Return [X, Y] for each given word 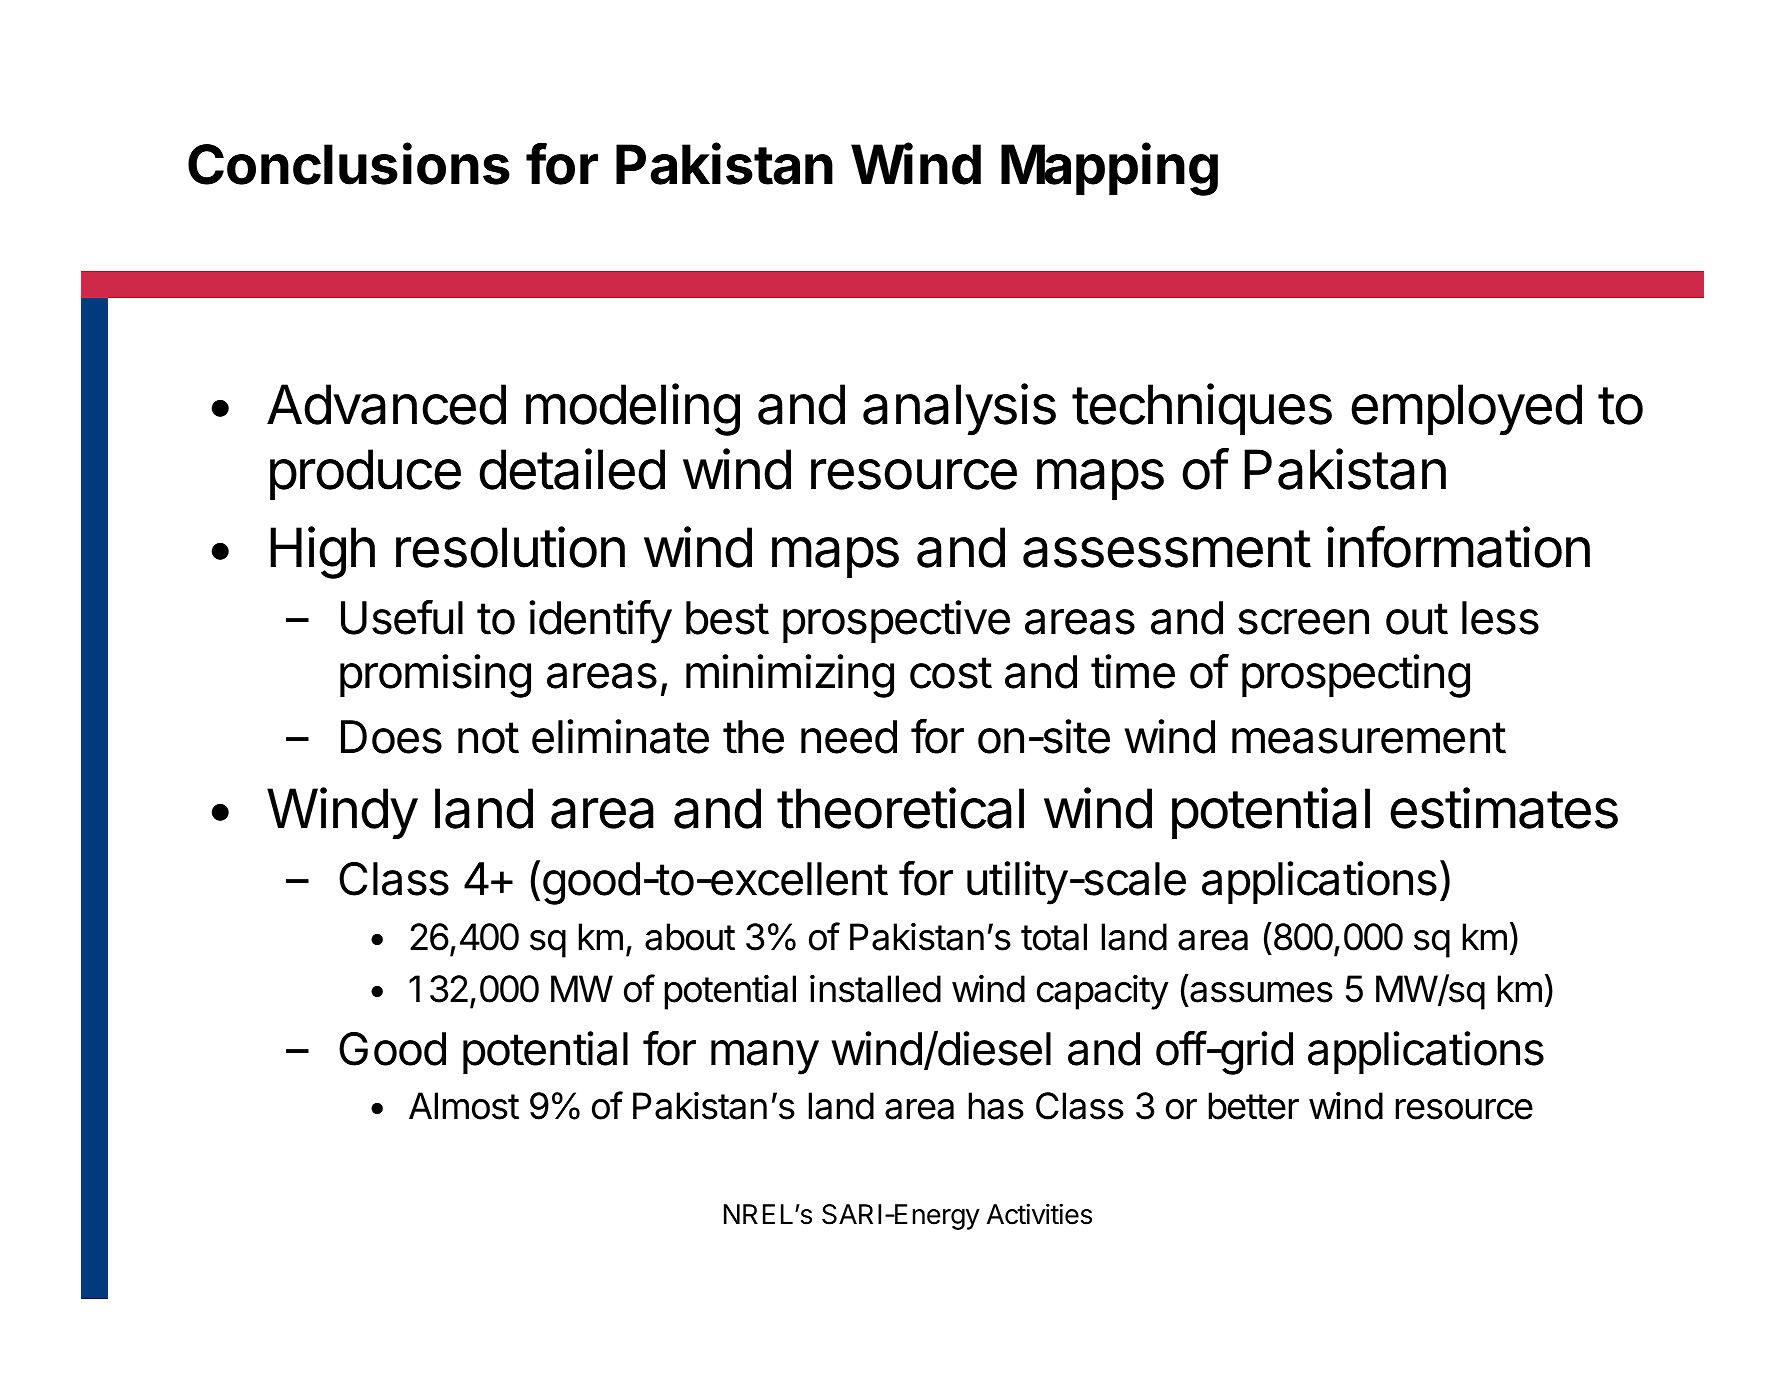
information [1458, 547]
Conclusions [349, 163]
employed [1466, 410]
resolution [510, 547]
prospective [896, 621]
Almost [464, 1106]
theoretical [900, 808]
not [488, 738]
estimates [1504, 808]
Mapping [1109, 169]
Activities [1039, 1214]
